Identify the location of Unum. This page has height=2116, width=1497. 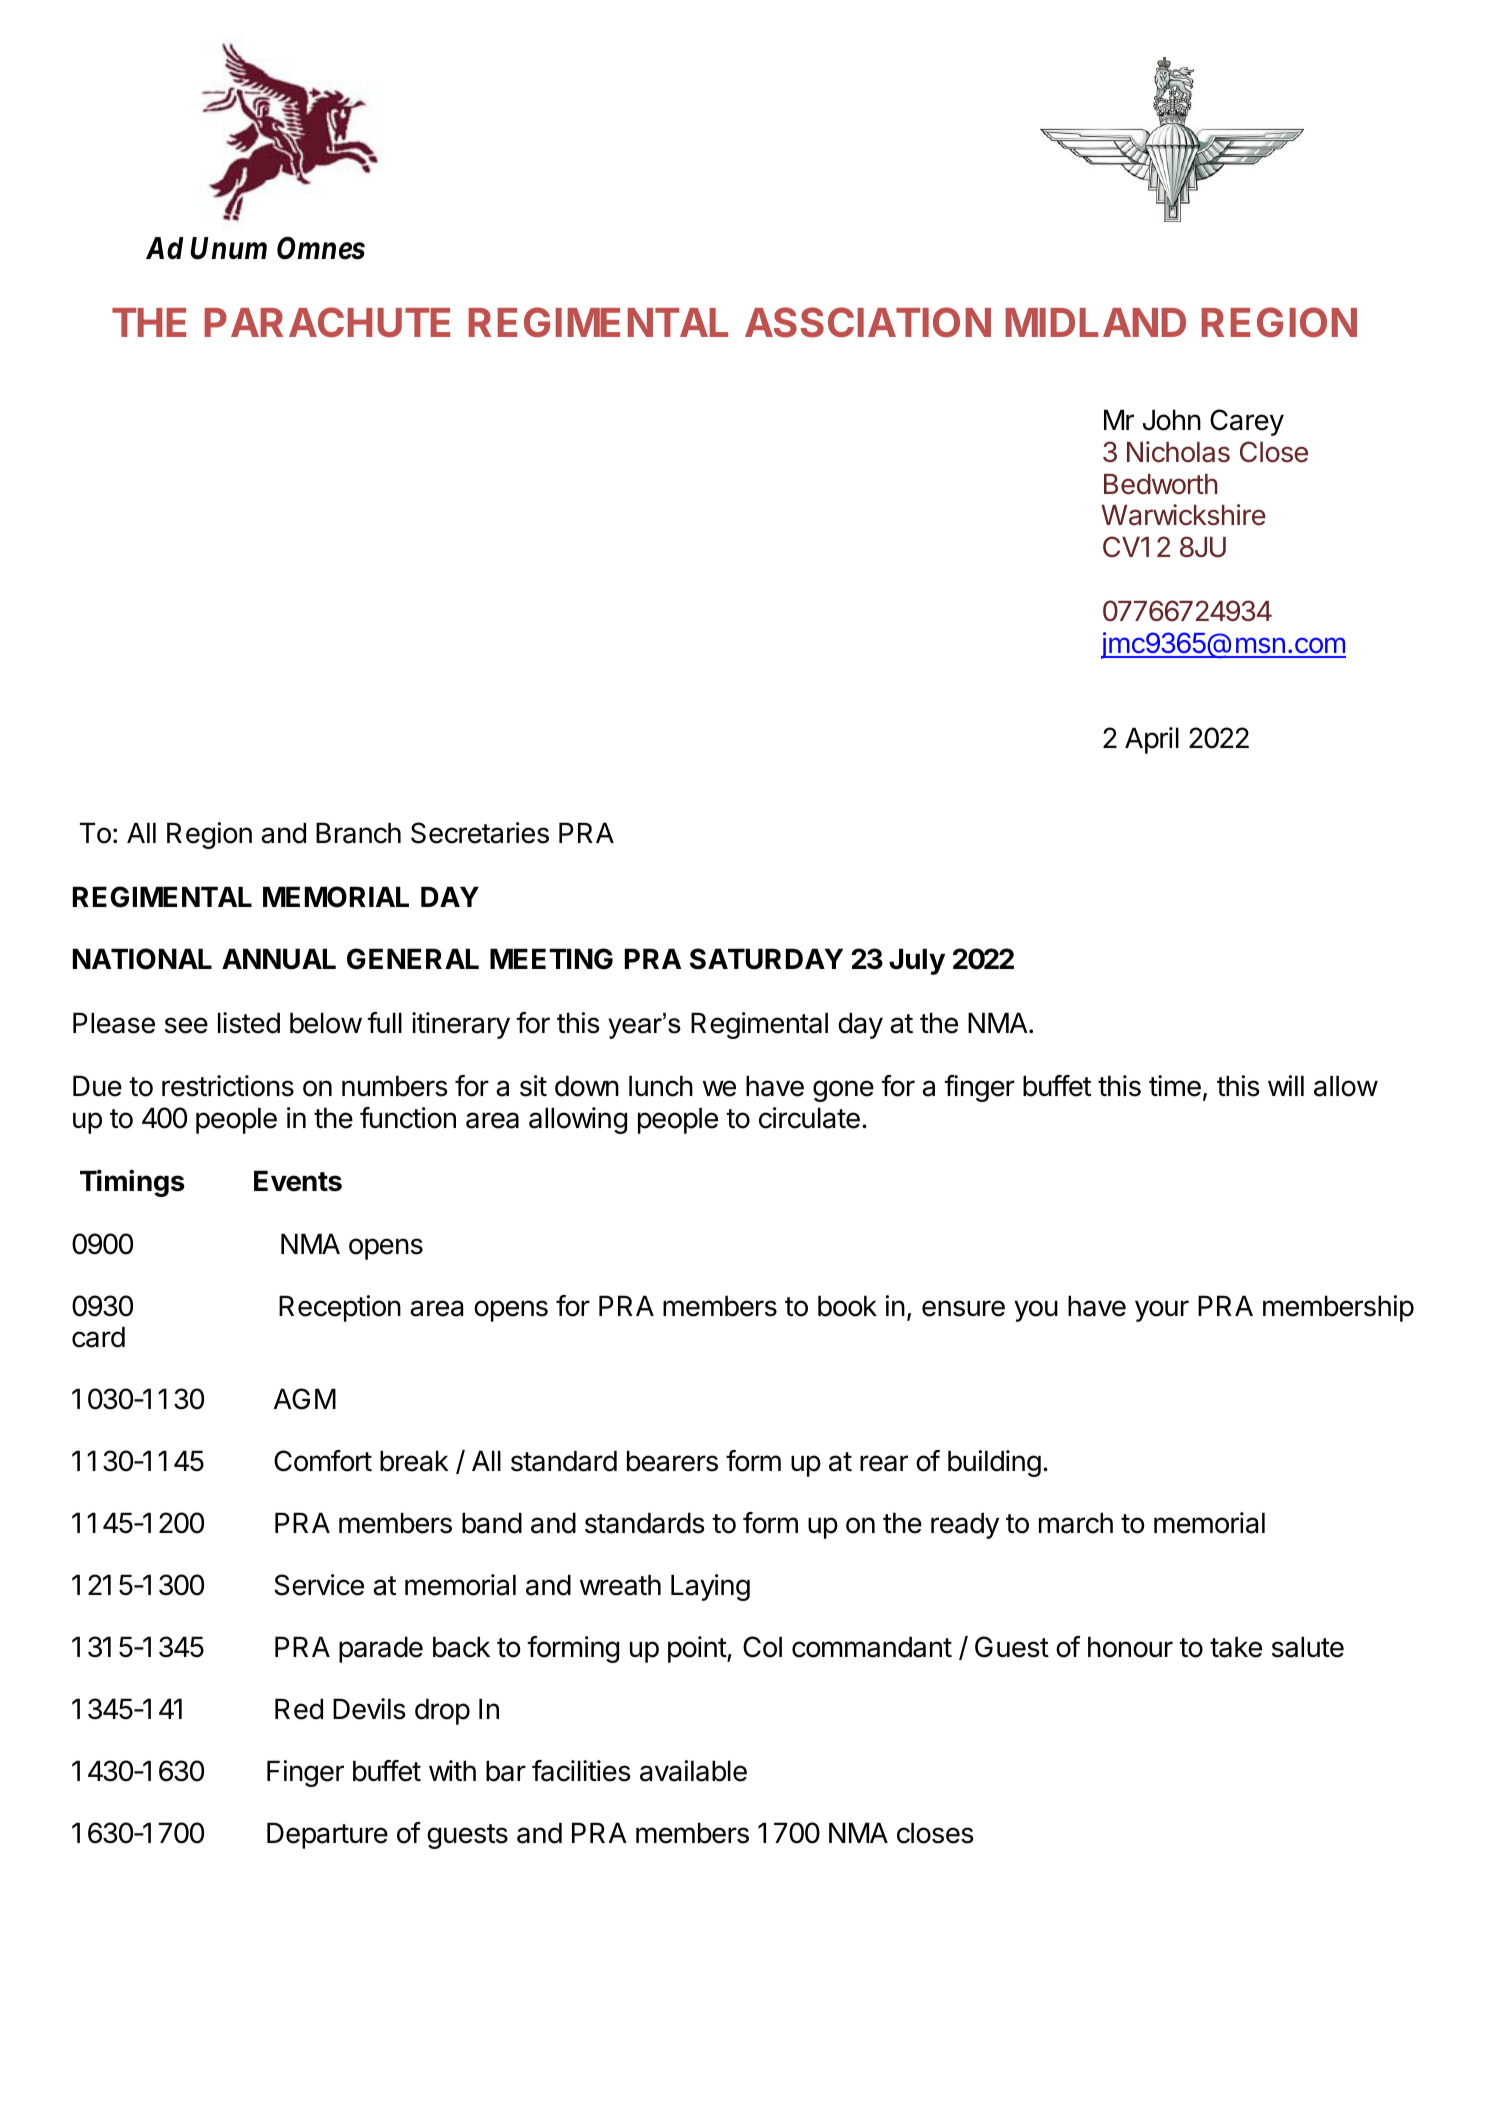
(228, 248).
